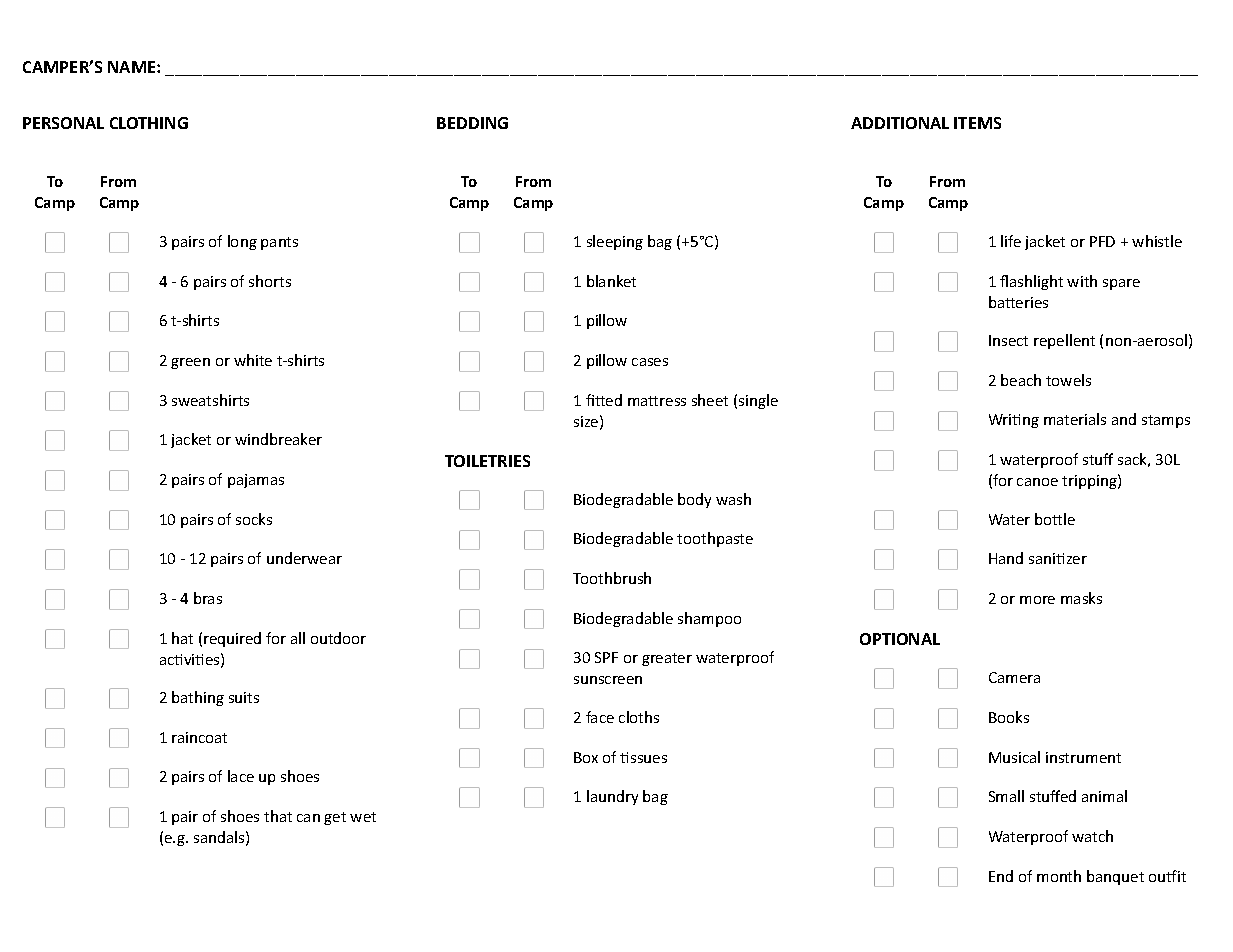  What do you see at coordinates (133, 67) in the screenshot?
I see `NAME` at bounding box center [133, 67].
